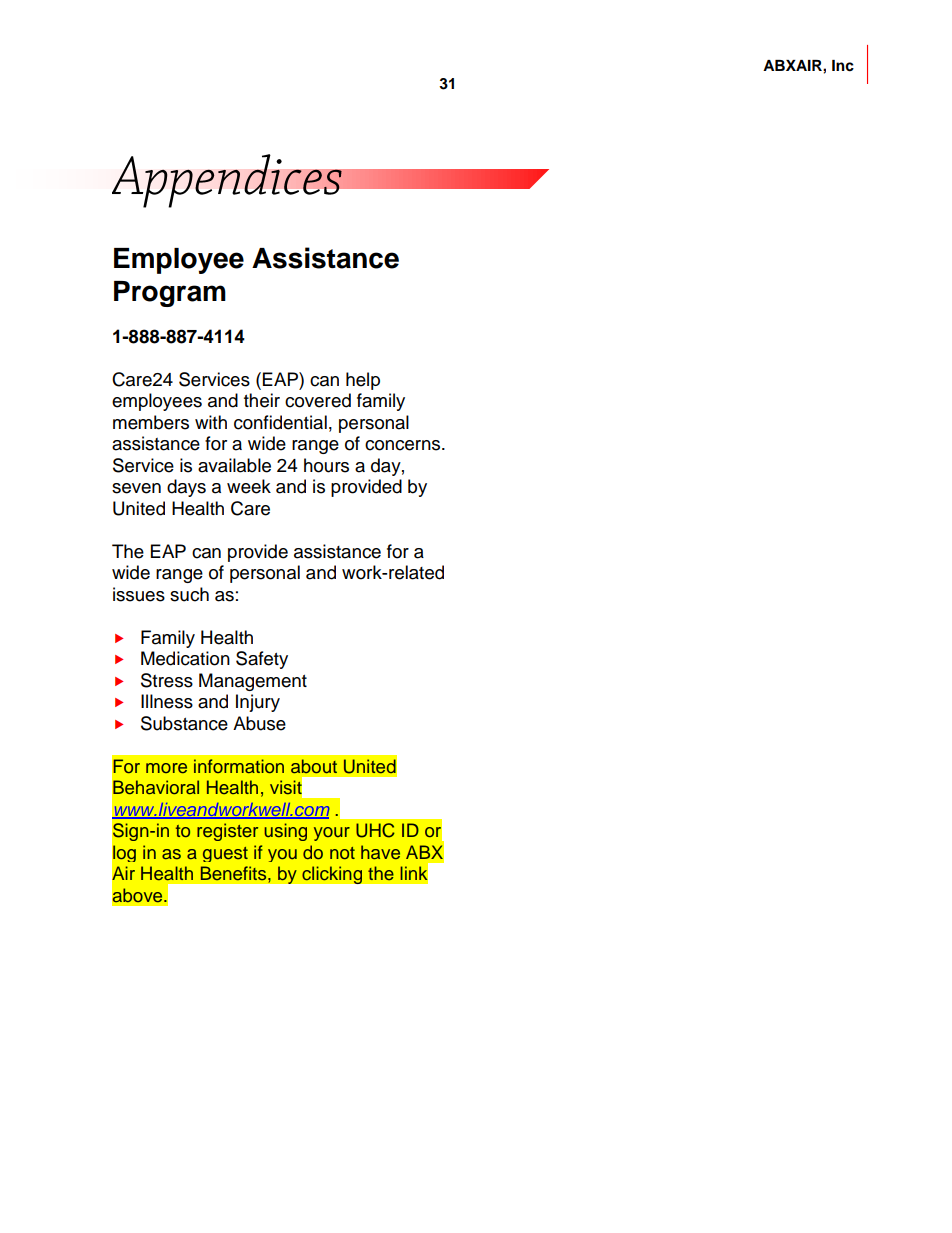 The height and width of the page is (1233, 952). I want to click on available, so click(234, 465).
